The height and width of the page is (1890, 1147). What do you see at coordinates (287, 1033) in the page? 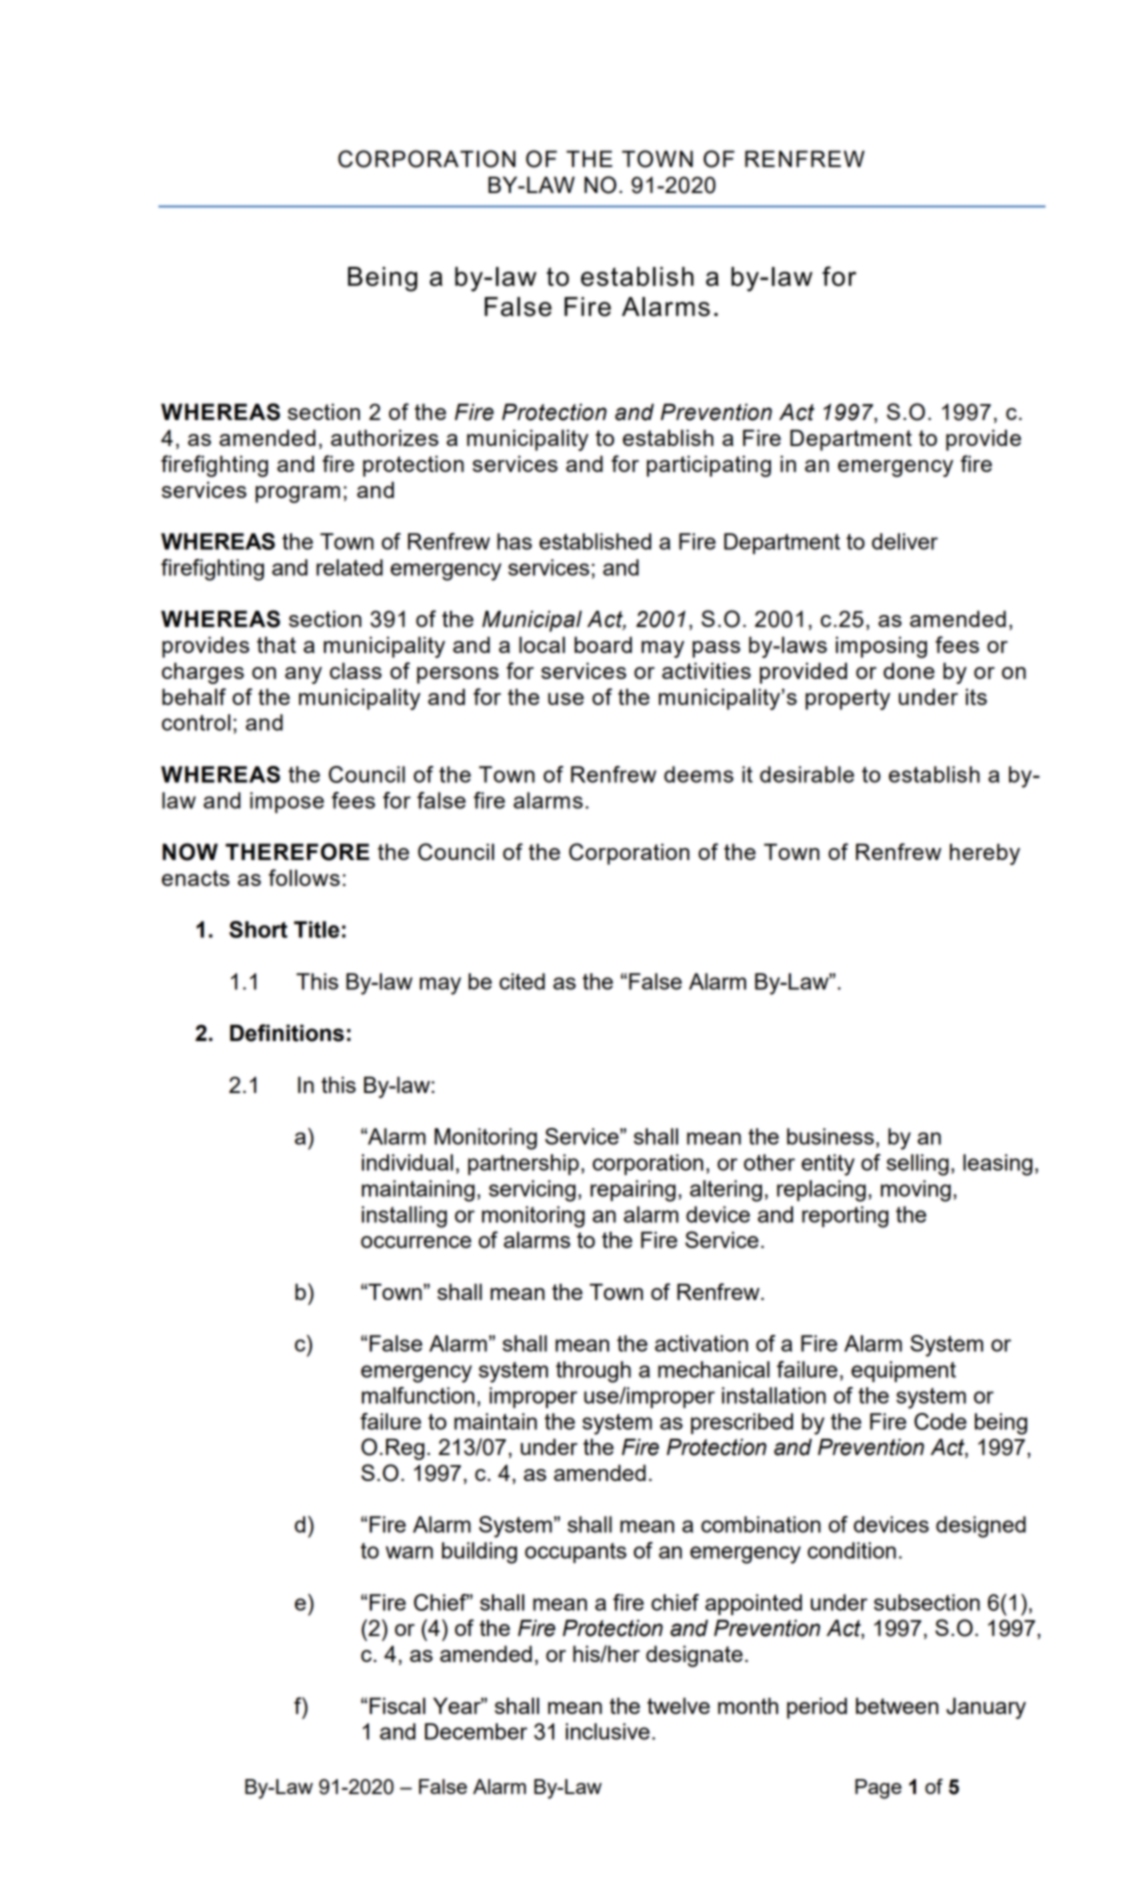
I see `Definitions` at bounding box center [287, 1033].
